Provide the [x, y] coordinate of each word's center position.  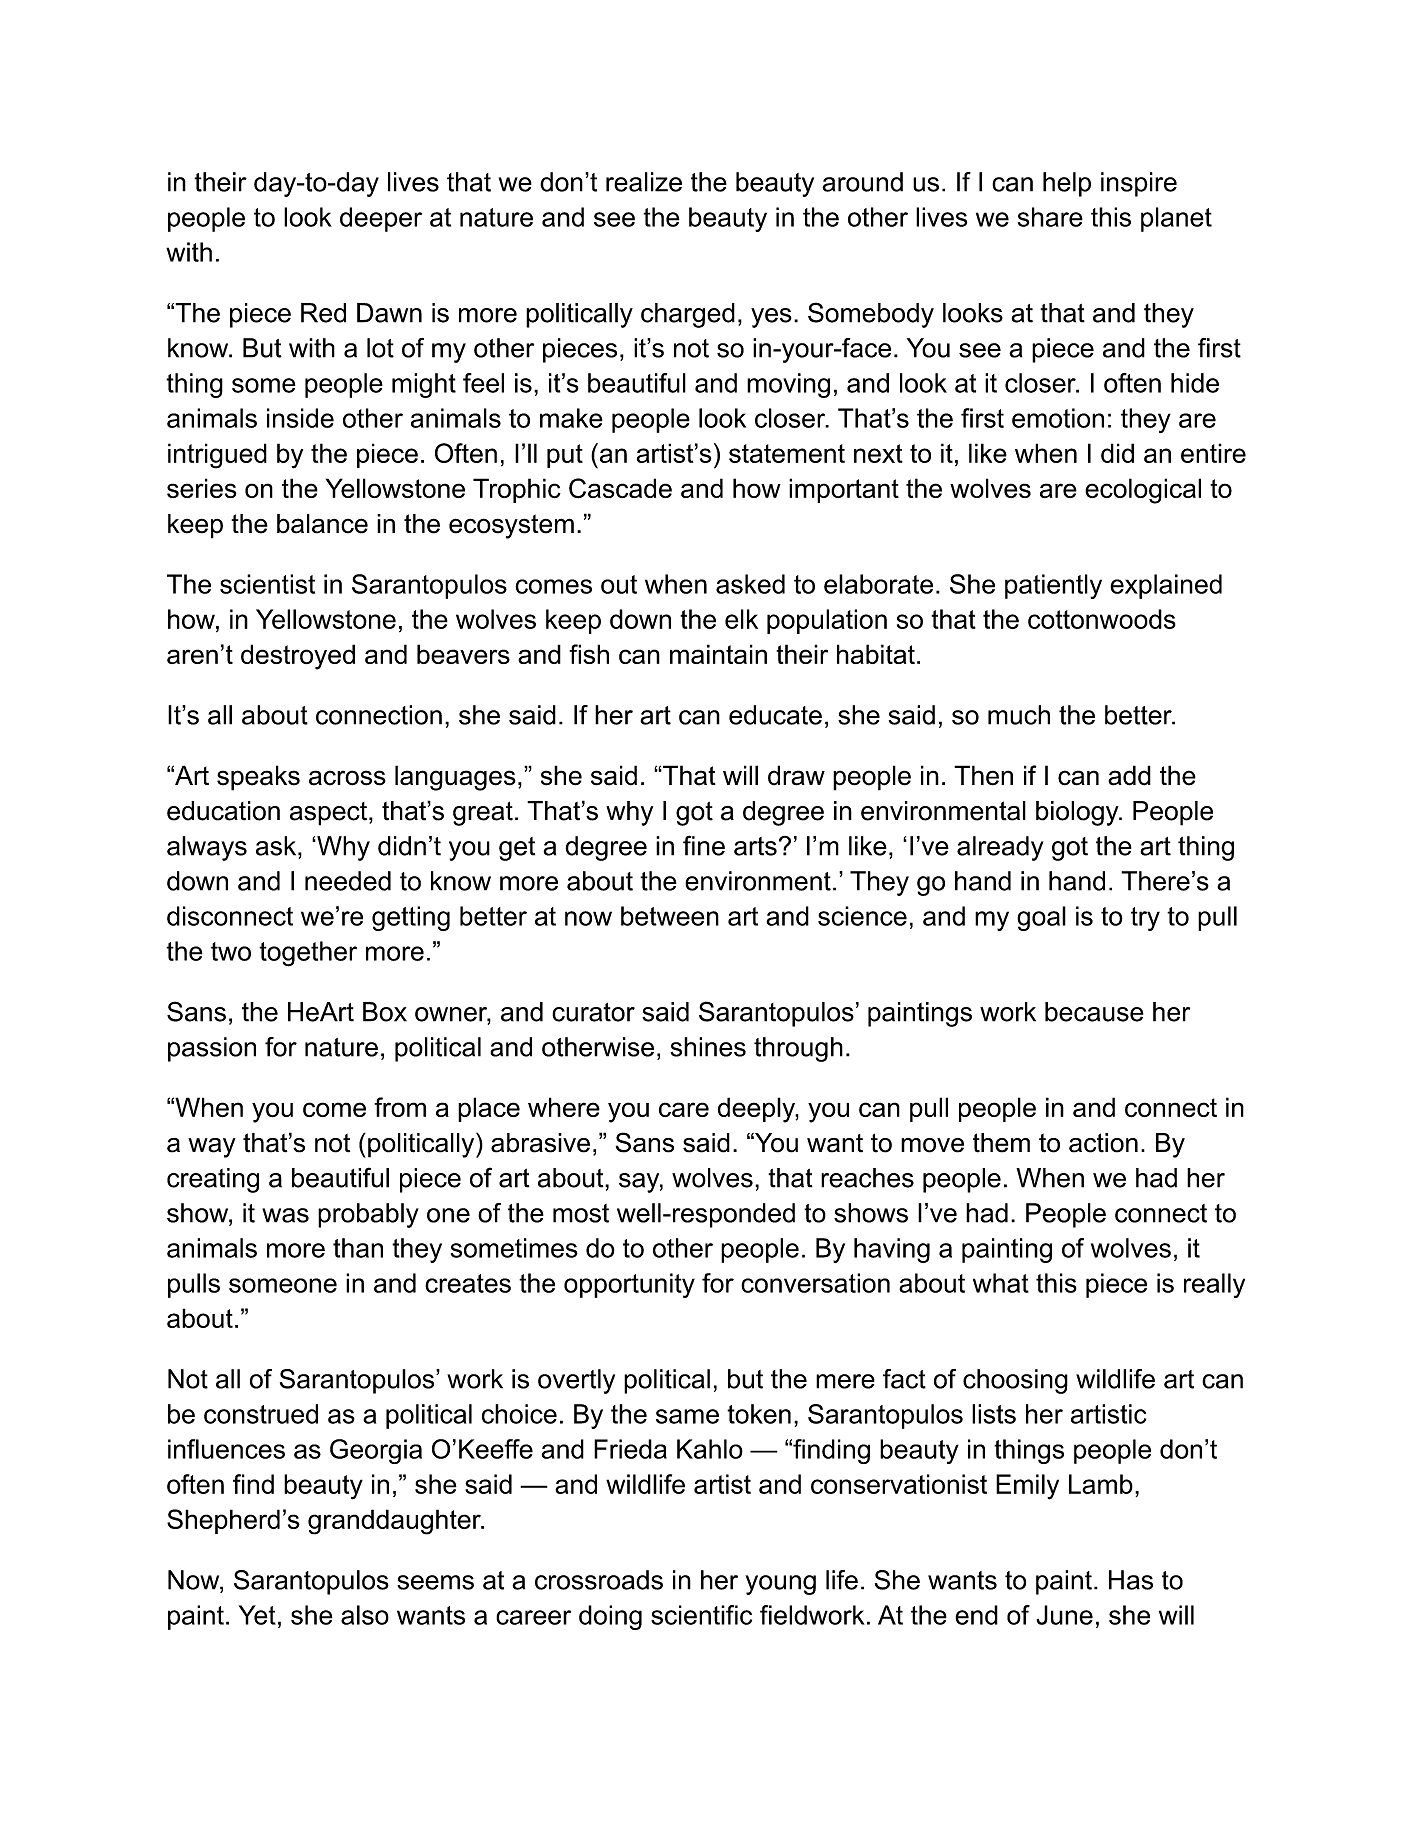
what [1001, 1283]
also [365, 1615]
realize [644, 182]
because [1094, 1012]
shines [708, 1047]
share [1050, 217]
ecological [1143, 491]
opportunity [629, 1285]
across [347, 778]
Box [385, 1012]
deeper [381, 219]
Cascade [620, 488]
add [1129, 775]
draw [796, 775]
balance [322, 524]
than [358, 1248]
